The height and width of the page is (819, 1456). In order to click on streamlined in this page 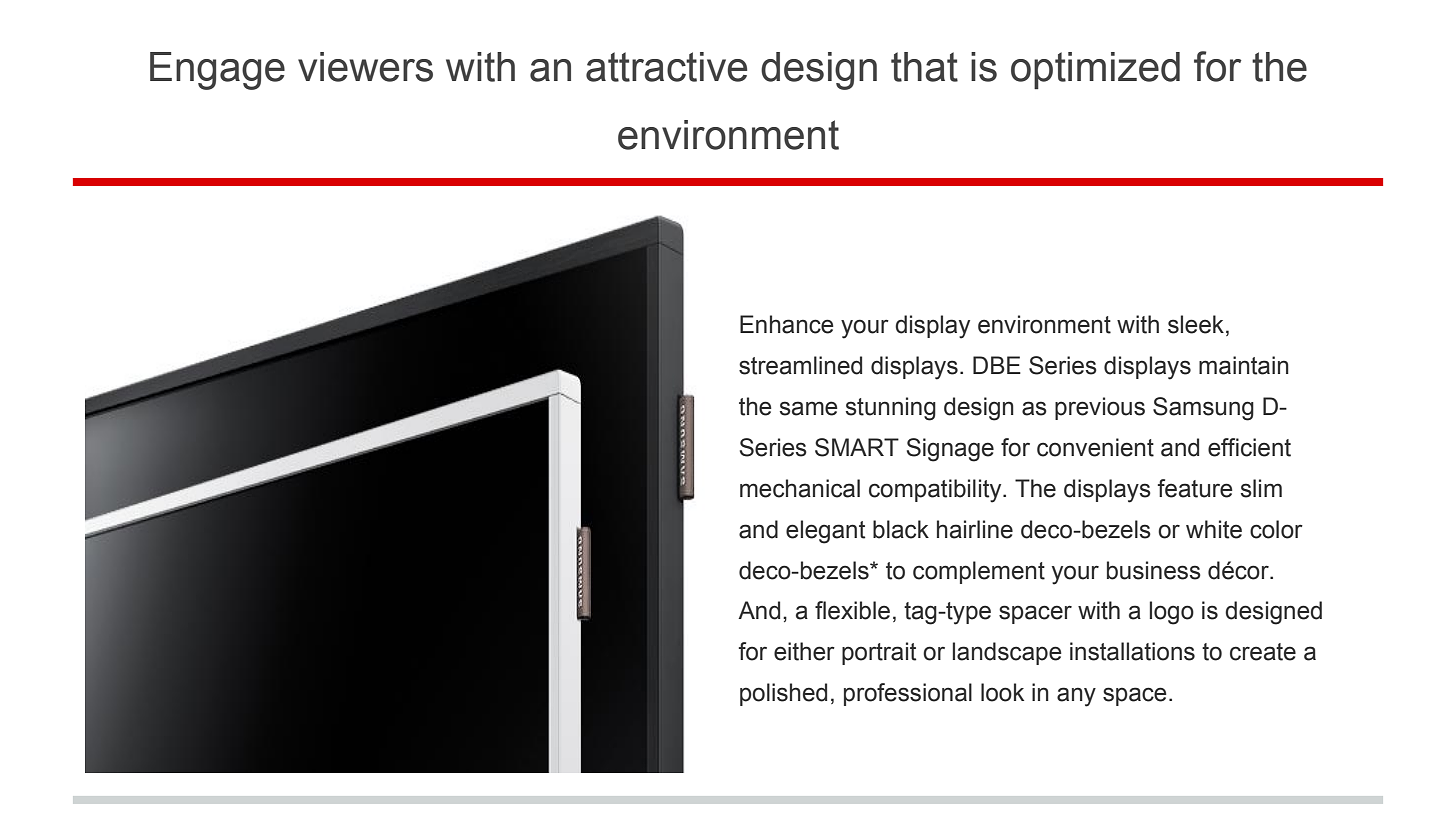, I will do `click(800, 365)`.
